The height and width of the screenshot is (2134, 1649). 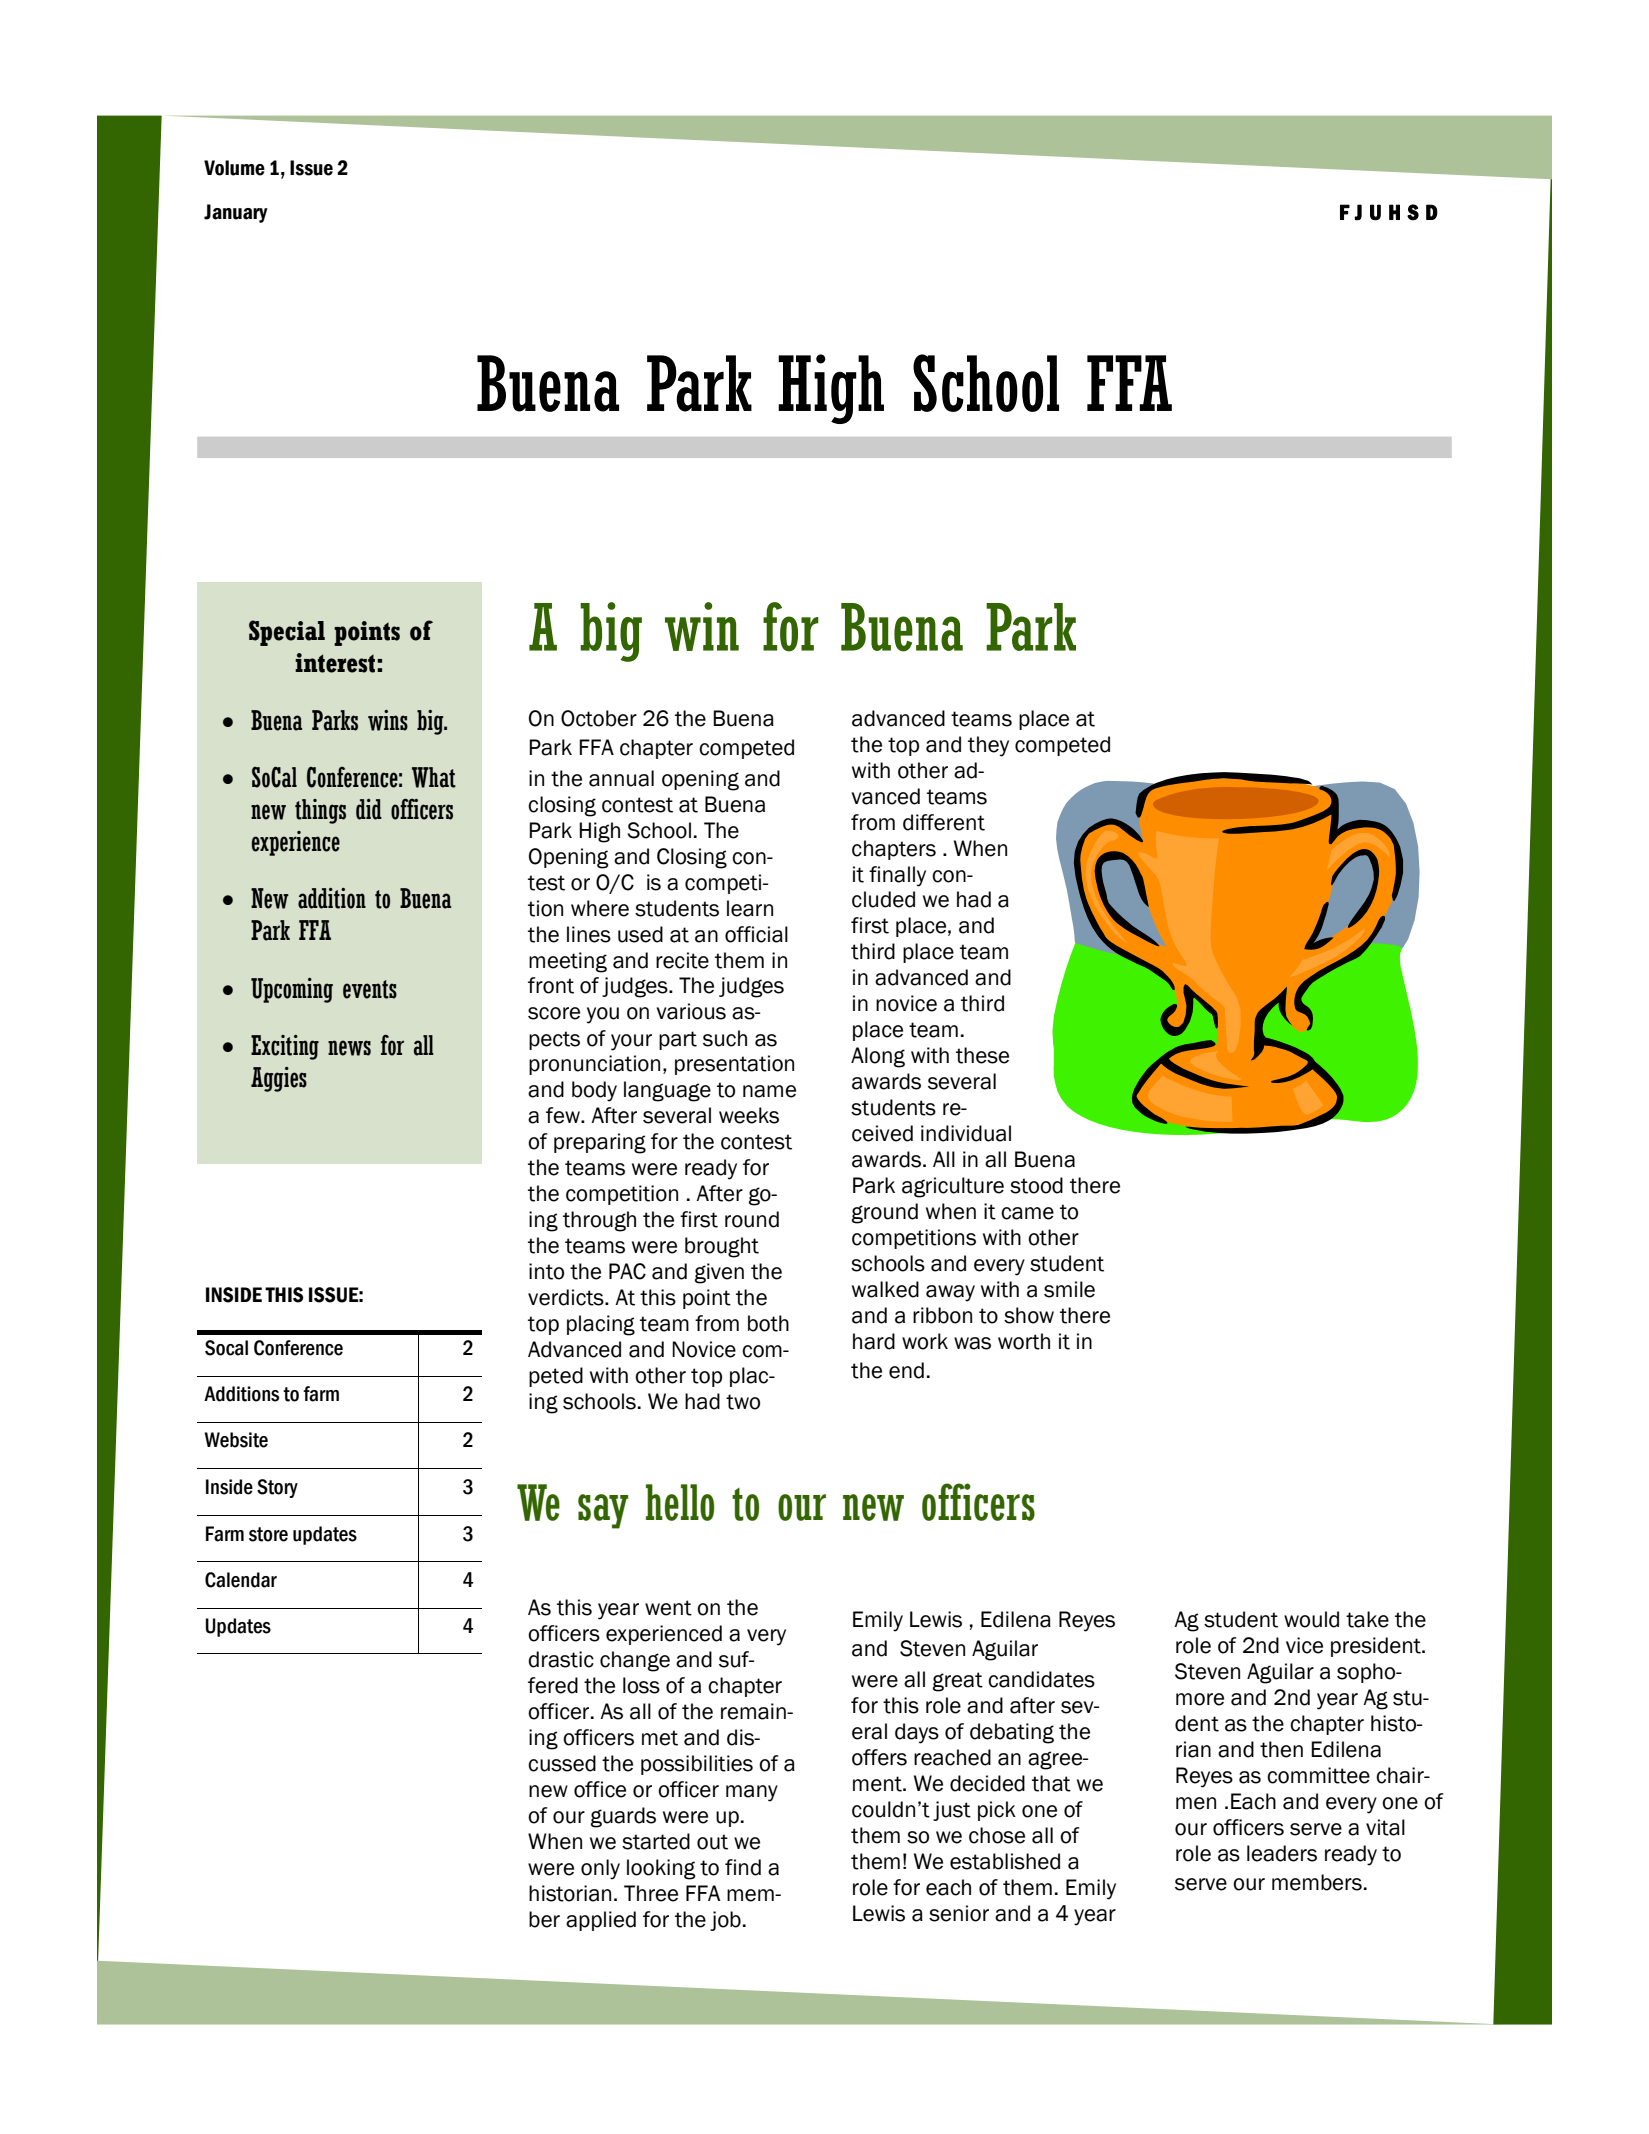 What do you see at coordinates (878, 1057) in the screenshot?
I see `Along` at bounding box center [878, 1057].
